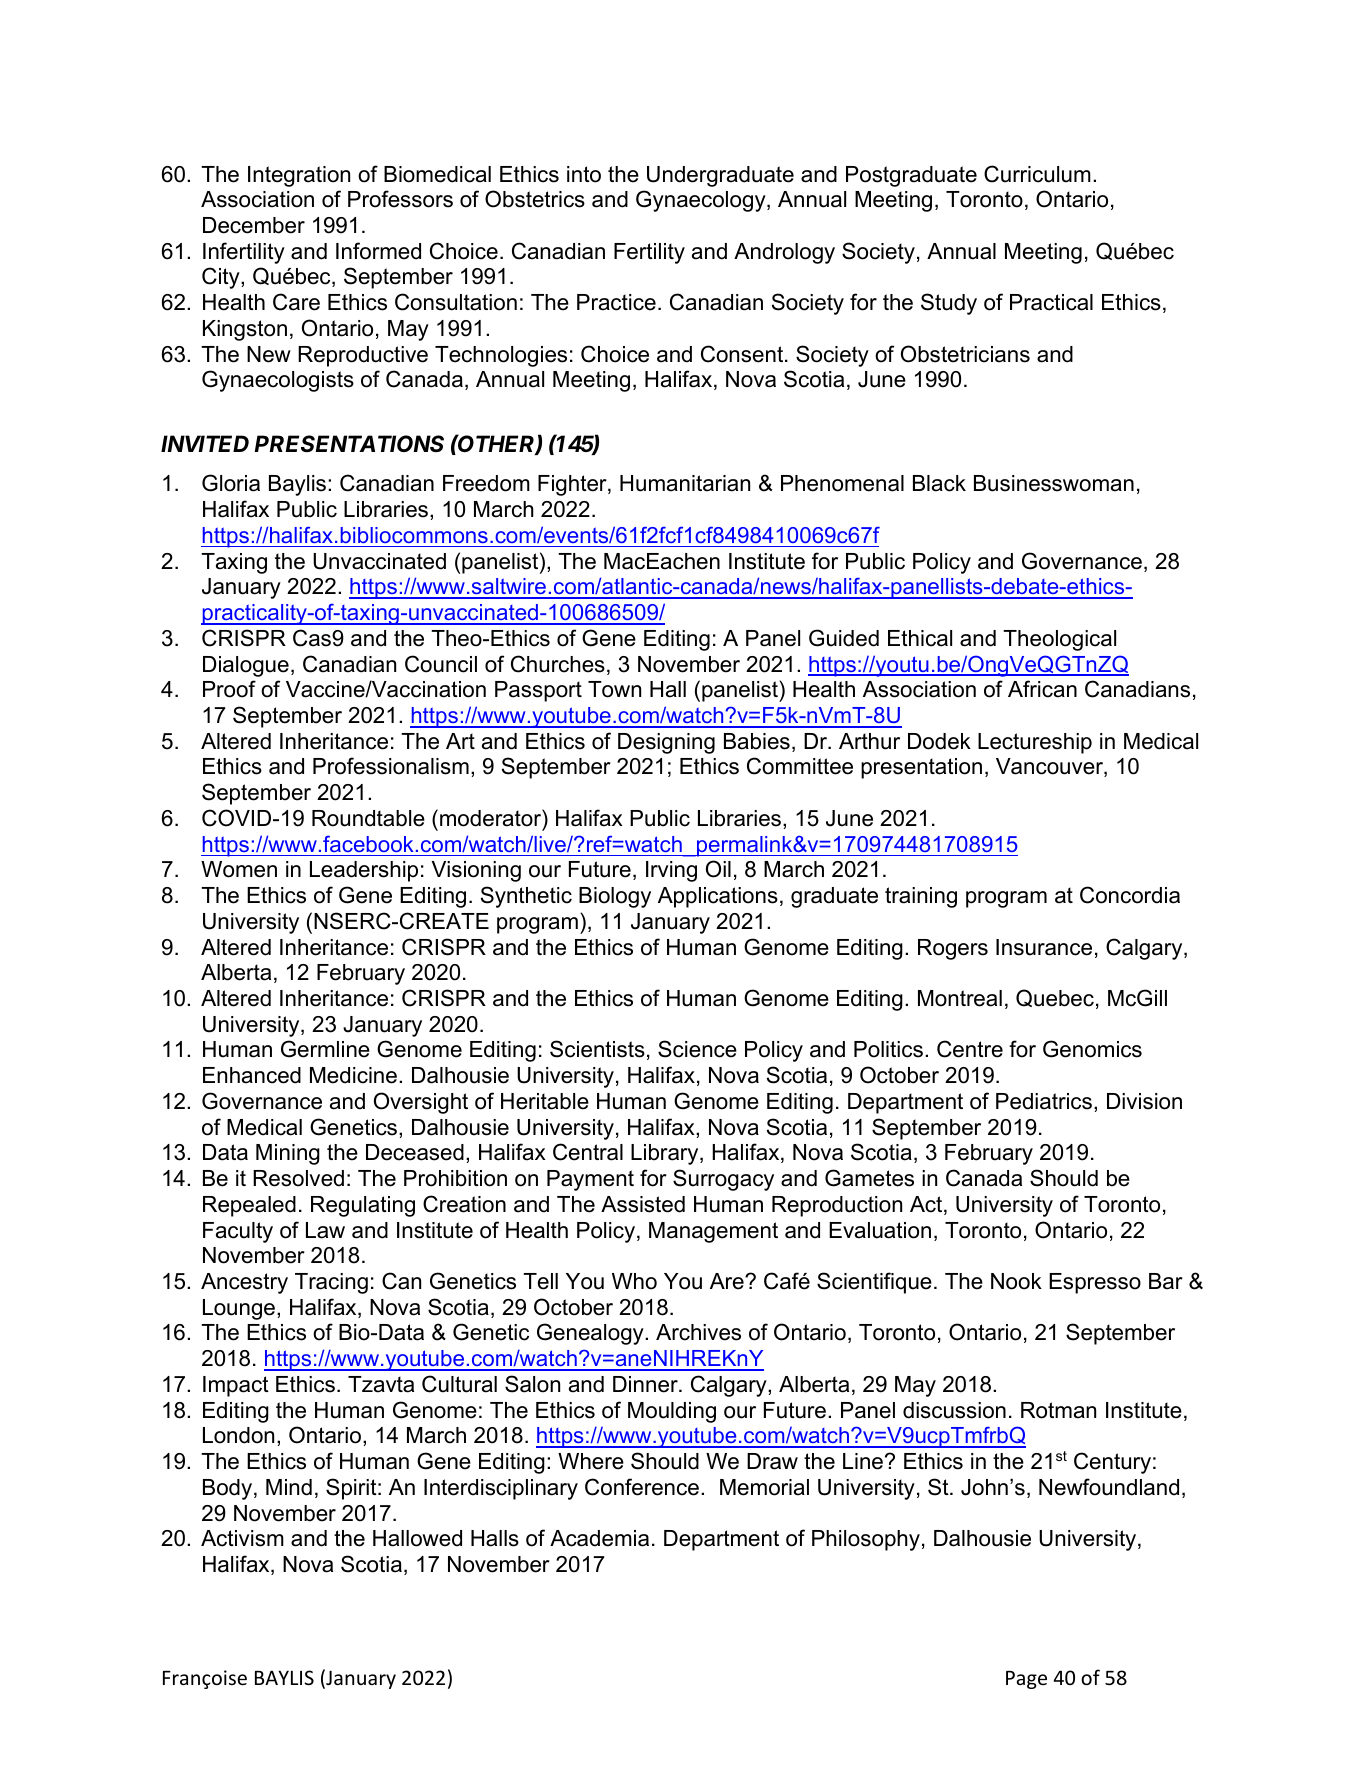  What do you see at coordinates (1037, 174) in the image?
I see `Curriculum` at bounding box center [1037, 174].
